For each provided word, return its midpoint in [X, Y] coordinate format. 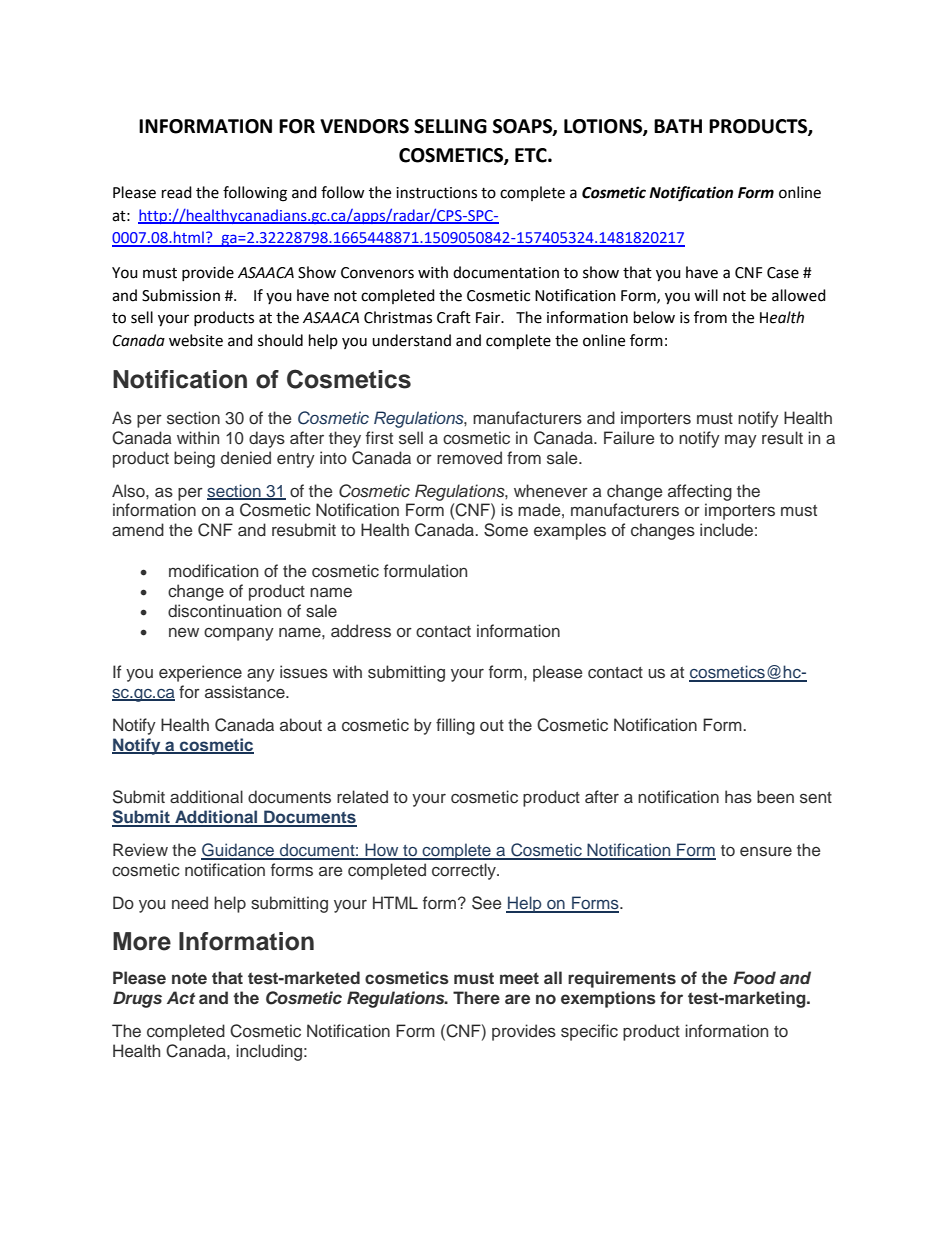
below [654, 317]
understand [411, 340]
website [196, 340]
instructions [436, 193]
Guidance [239, 851]
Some [506, 530]
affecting [700, 492]
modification [213, 571]
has [738, 797]
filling [455, 726]
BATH [678, 126]
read [177, 192]
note [189, 978]
